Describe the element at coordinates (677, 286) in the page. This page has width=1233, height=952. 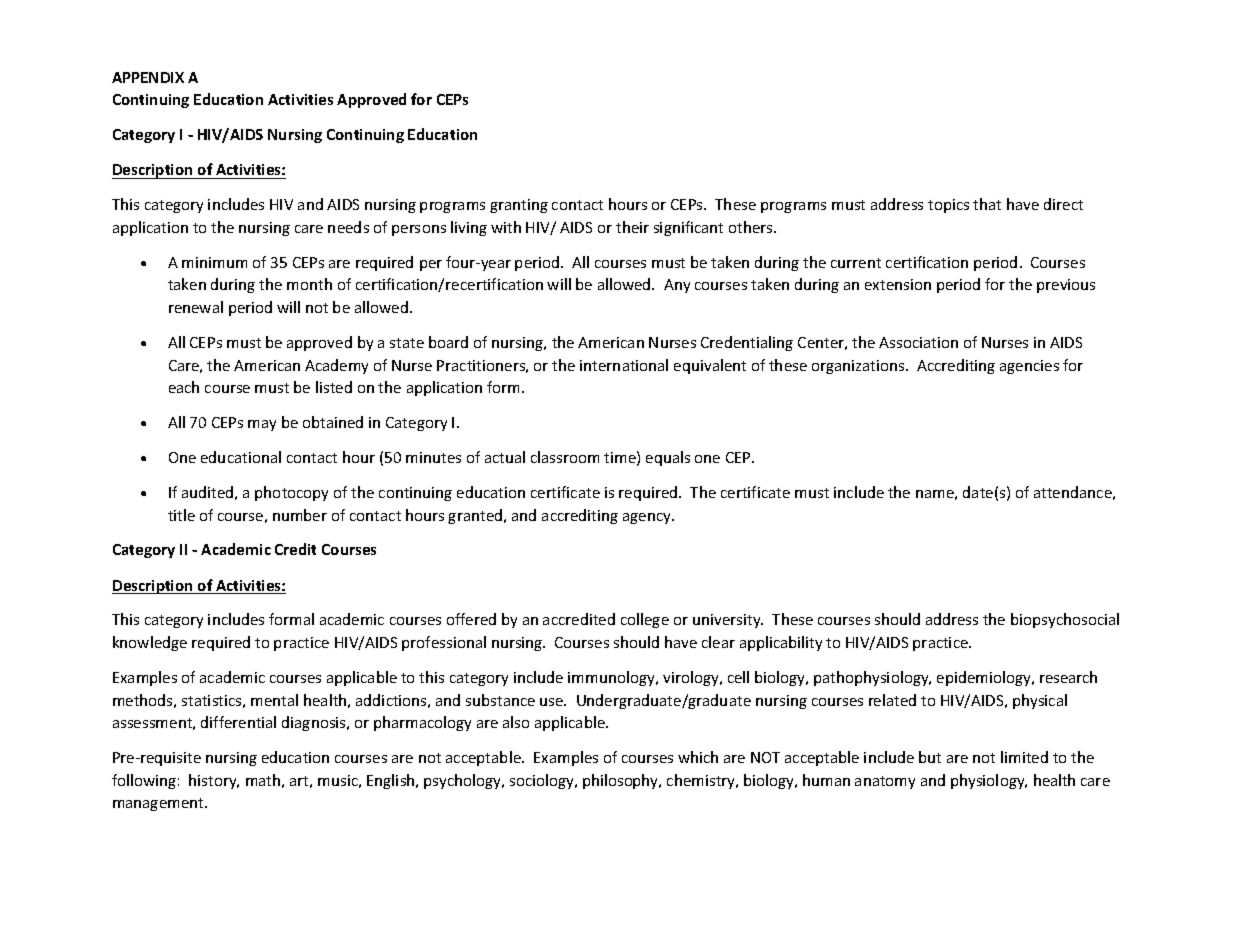
I see `Any` at that location.
